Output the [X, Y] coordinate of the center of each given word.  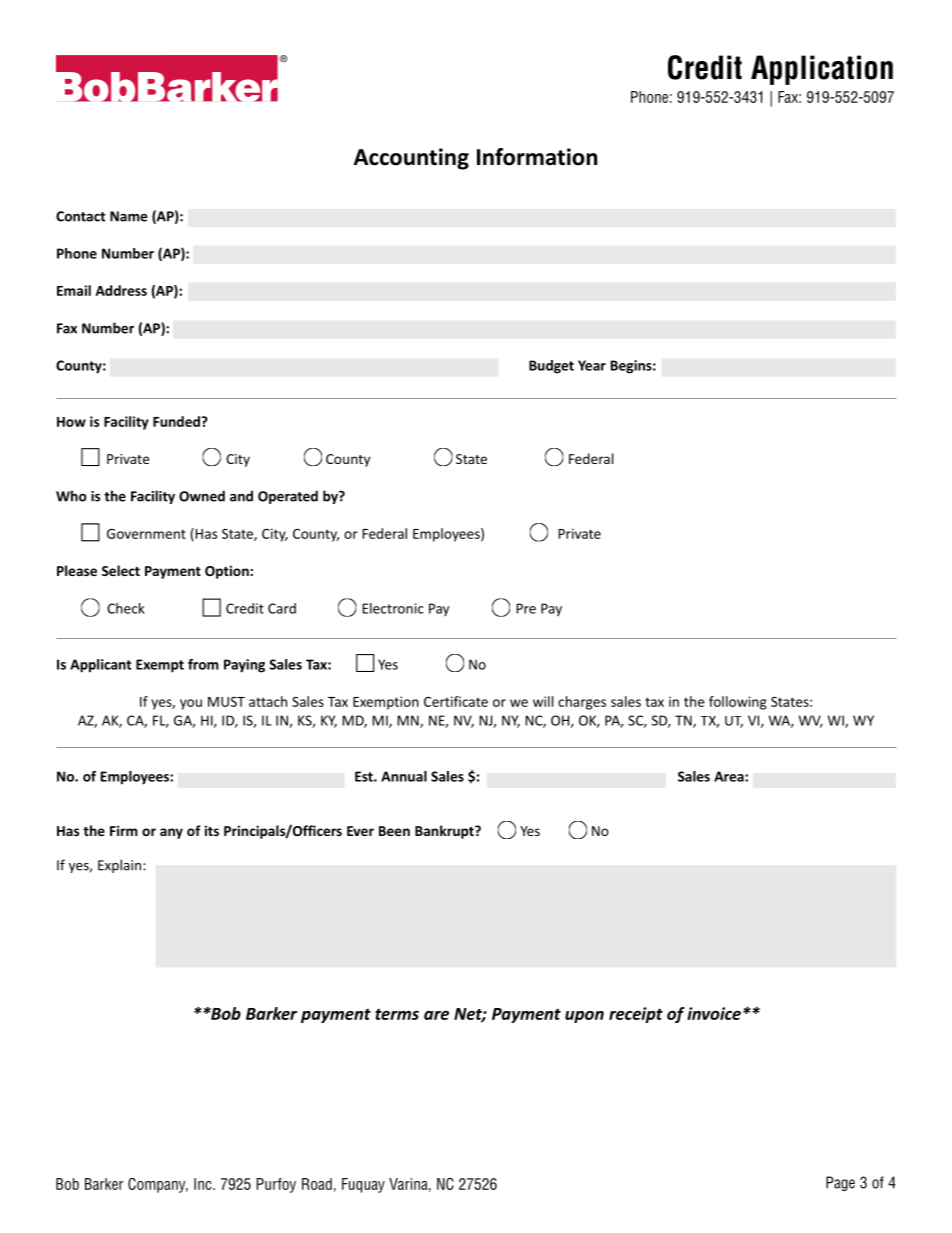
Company [158, 1185]
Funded [177, 421]
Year [592, 365]
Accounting [411, 159]
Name [128, 216]
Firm [124, 830]
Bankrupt [445, 832]
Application [822, 70]
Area [730, 776]
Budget [551, 367]
